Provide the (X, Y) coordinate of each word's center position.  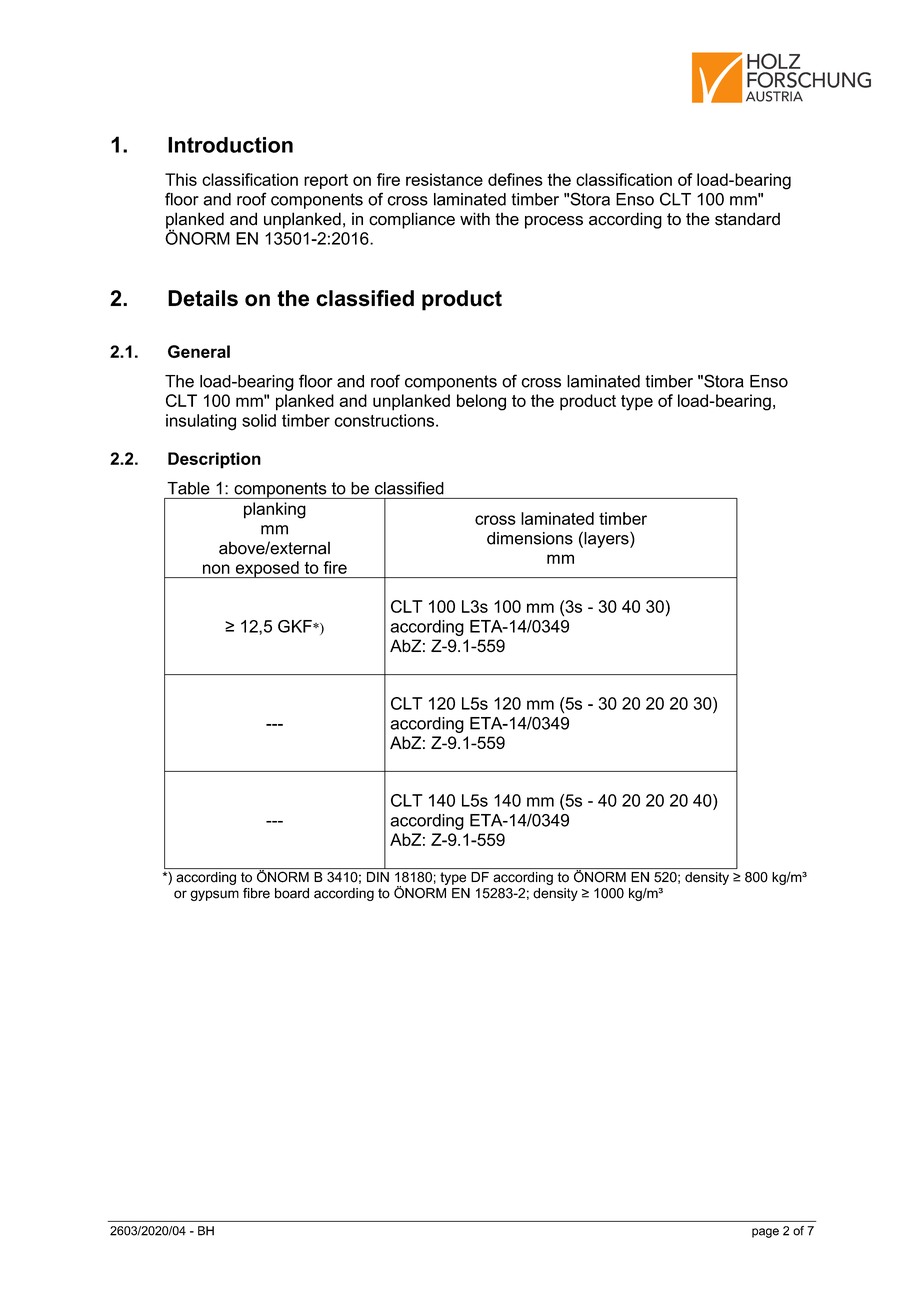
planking (275, 510)
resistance (444, 179)
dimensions (530, 538)
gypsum (214, 895)
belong (481, 402)
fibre (256, 893)
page (765, 1233)
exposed (267, 569)
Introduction (230, 145)
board (292, 893)
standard (747, 219)
